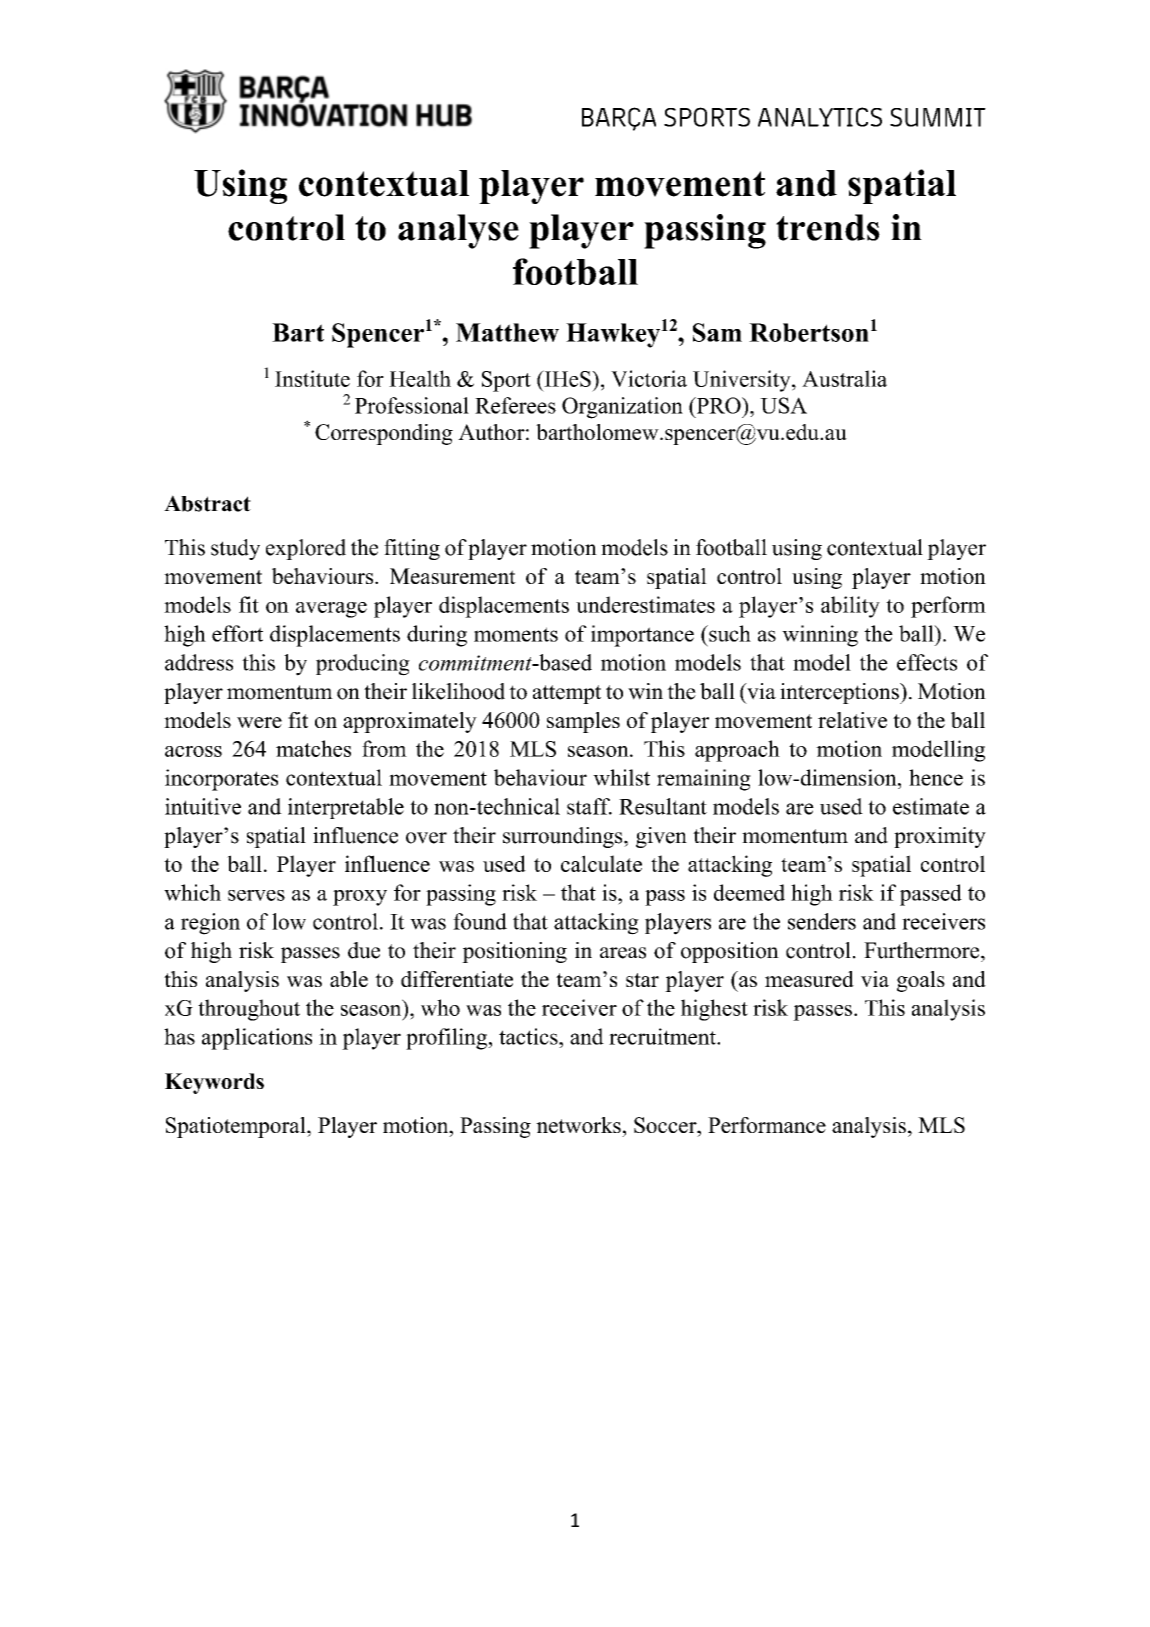 This page has width=1150, height=1627. I want to click on SUMMIT, so click(938, 117).
